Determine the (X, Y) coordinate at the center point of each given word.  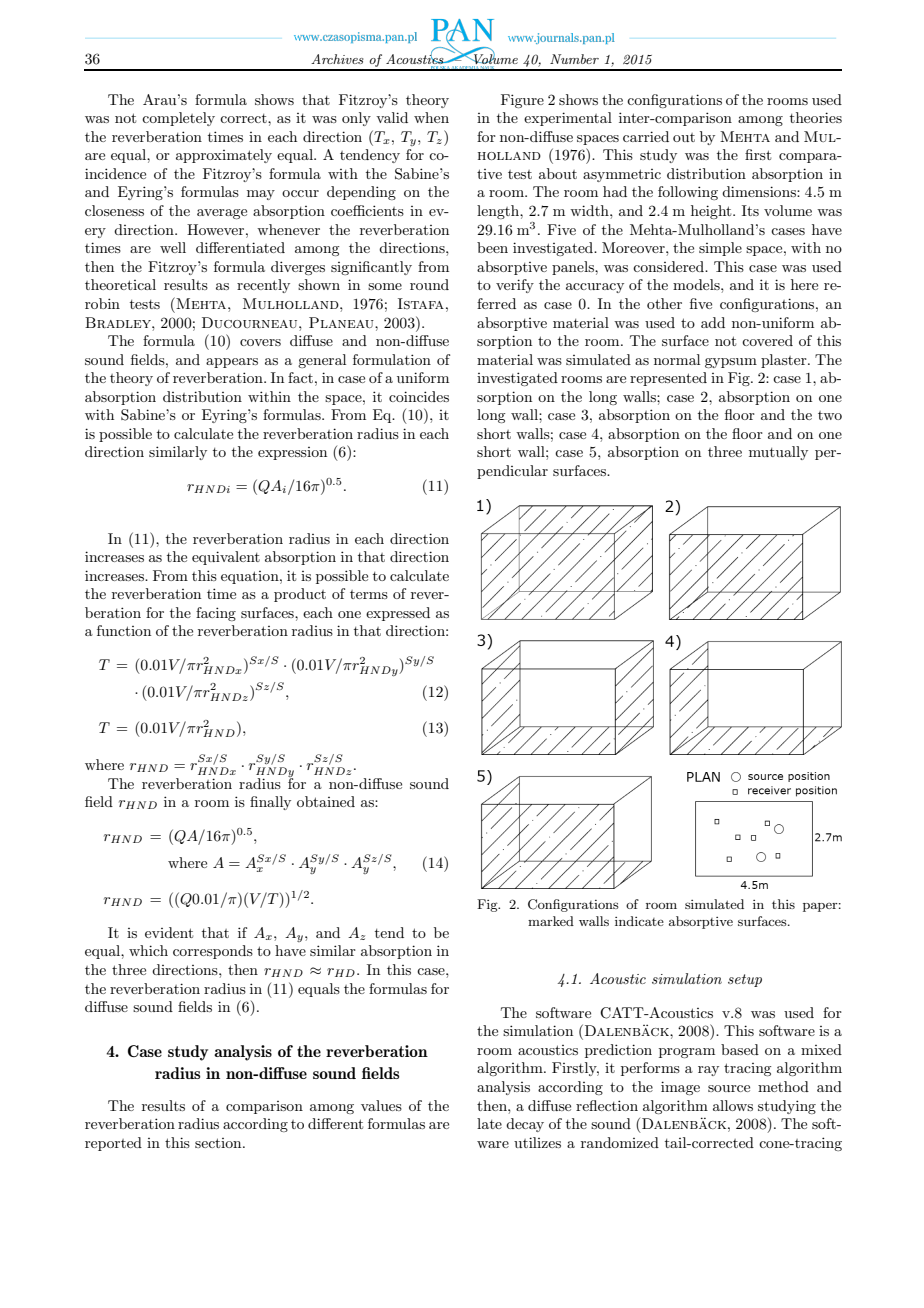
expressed (398, 614)
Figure (522, 101)
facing (216, 614)
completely (178, 119)
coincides (419, 396)
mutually (778, 453)
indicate (639, 921)
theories (816, 117)
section (219, 1143)
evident (169, 932)
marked (551, 921)
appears (232, 363)
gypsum (731, 363)
